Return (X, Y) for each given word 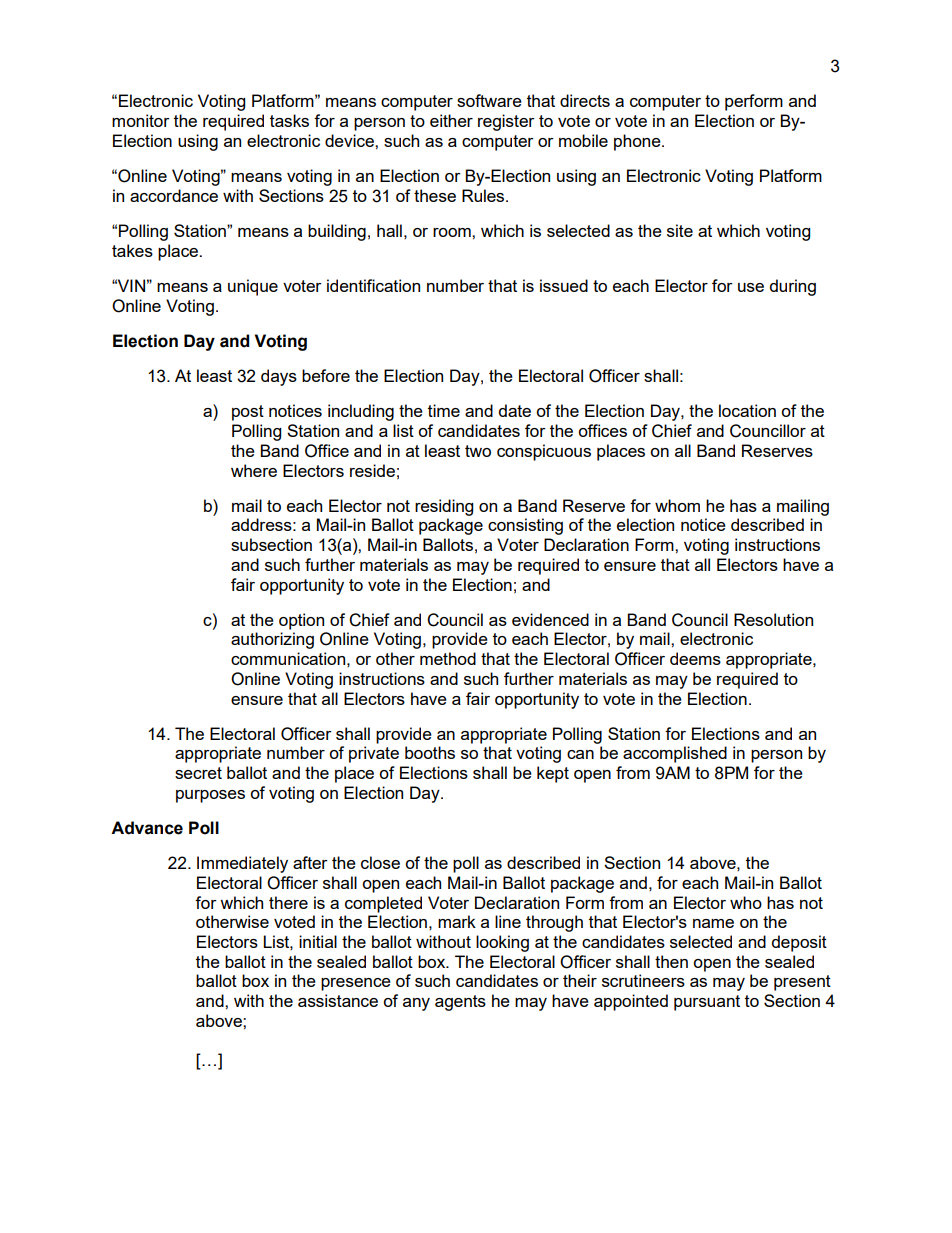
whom (677, 505)
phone (638, 142)
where (254, 470)
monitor (141, 120)
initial (318, 941)
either (451, 120)
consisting (525, 526)
